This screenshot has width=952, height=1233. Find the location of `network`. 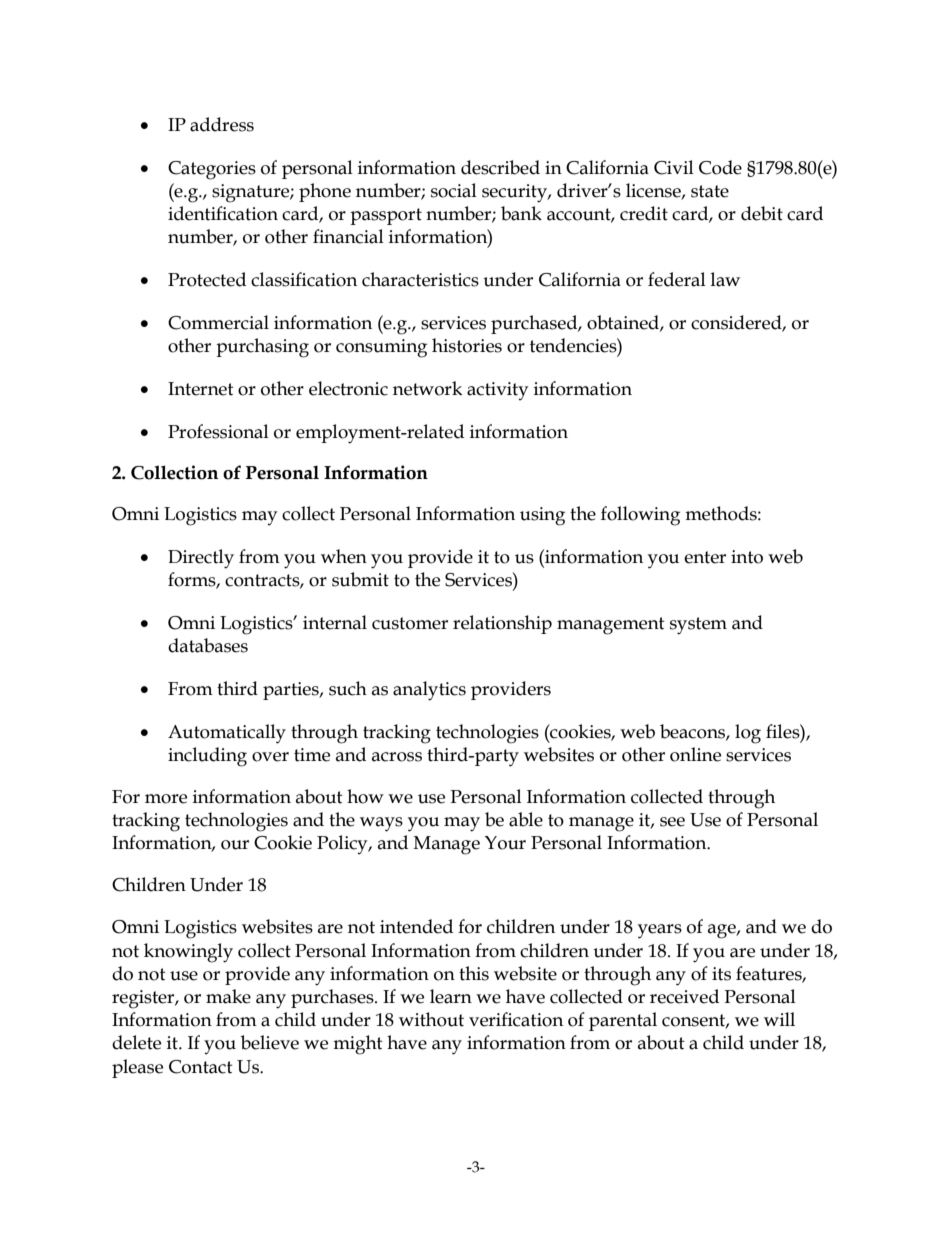

network is located at coordinates (427, 388).
